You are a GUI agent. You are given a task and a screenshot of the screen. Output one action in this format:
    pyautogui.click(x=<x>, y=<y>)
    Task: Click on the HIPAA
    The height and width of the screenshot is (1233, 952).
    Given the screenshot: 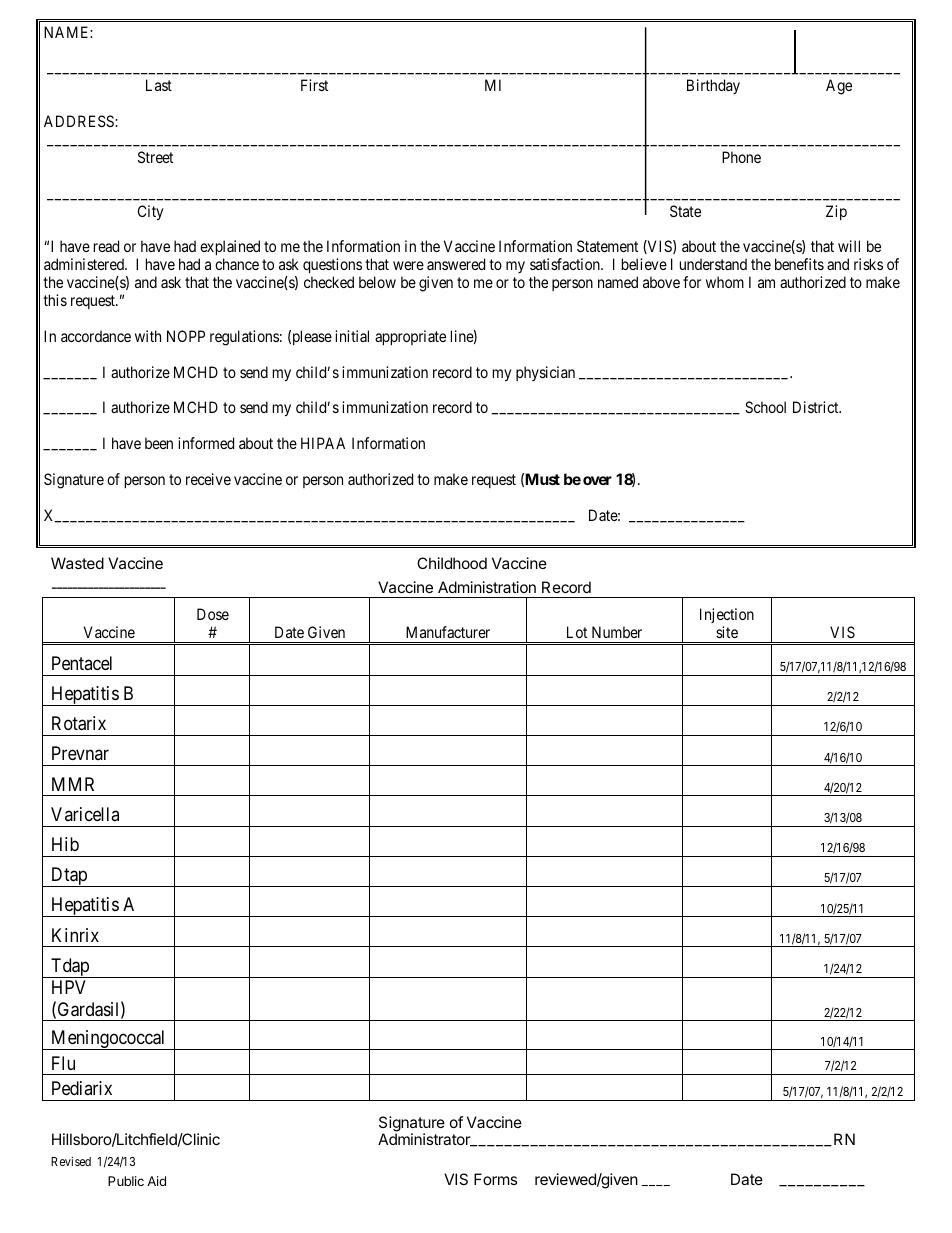 What is the action you would take?
    pyautogui.click(x=323, y=443)
